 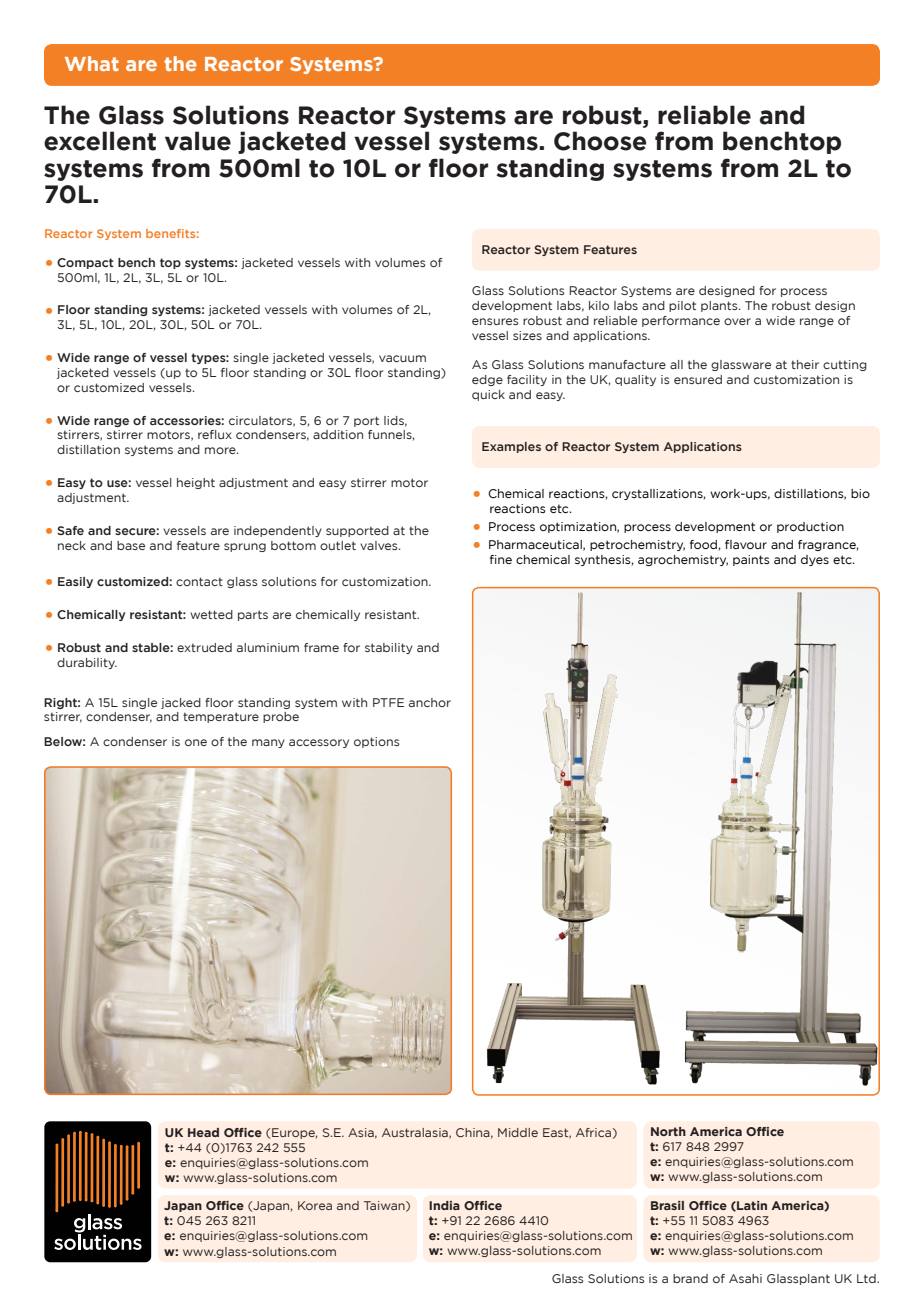 I want to click on Choose, so click(x=600, y=141).
